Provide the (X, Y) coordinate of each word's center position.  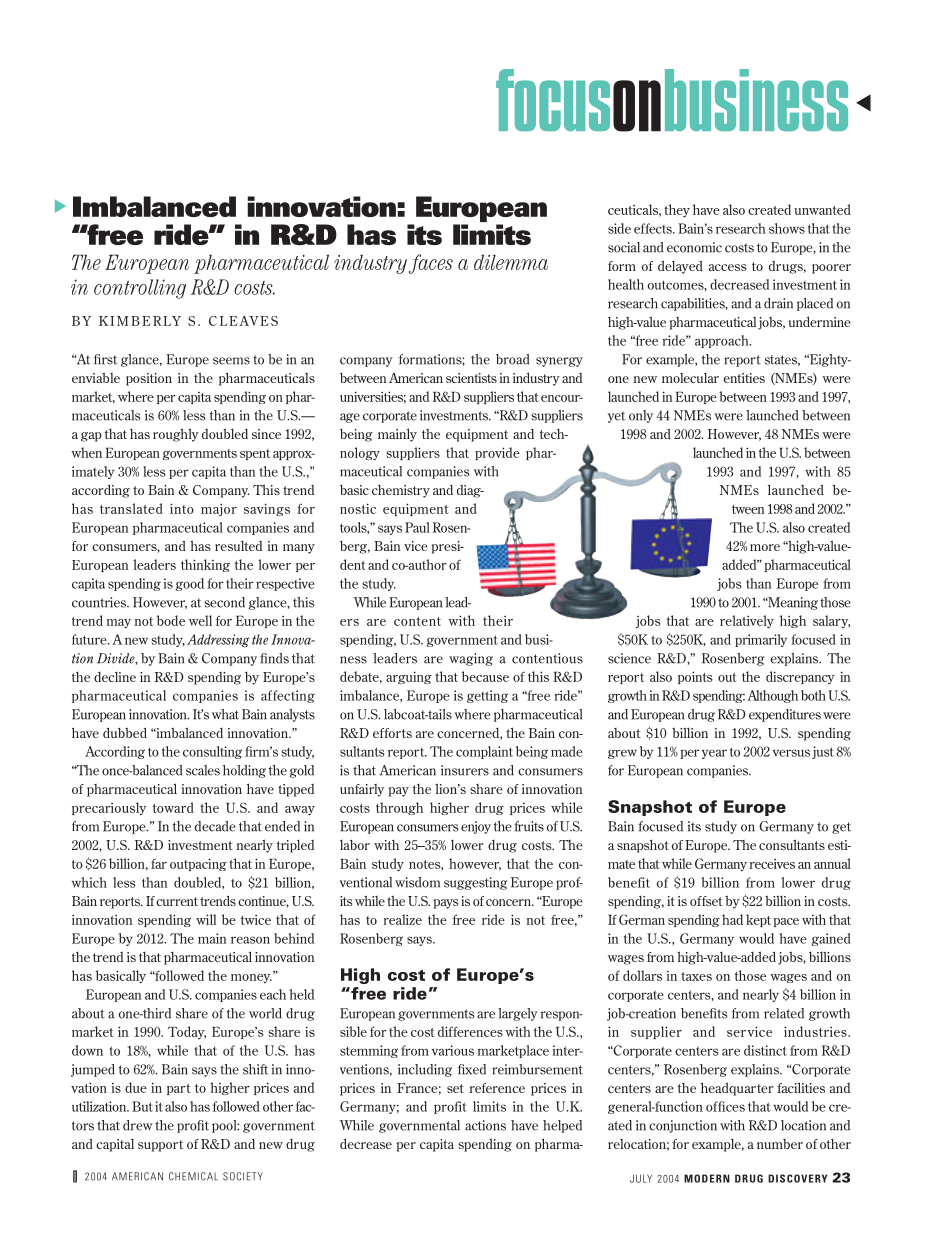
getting (487, 696)
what (225, 714)
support (160, 1146)
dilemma (511, 262)
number (780, 1144)
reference (497, 1088)
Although (772, 696)
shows (787, 228)
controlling (140, 289)
